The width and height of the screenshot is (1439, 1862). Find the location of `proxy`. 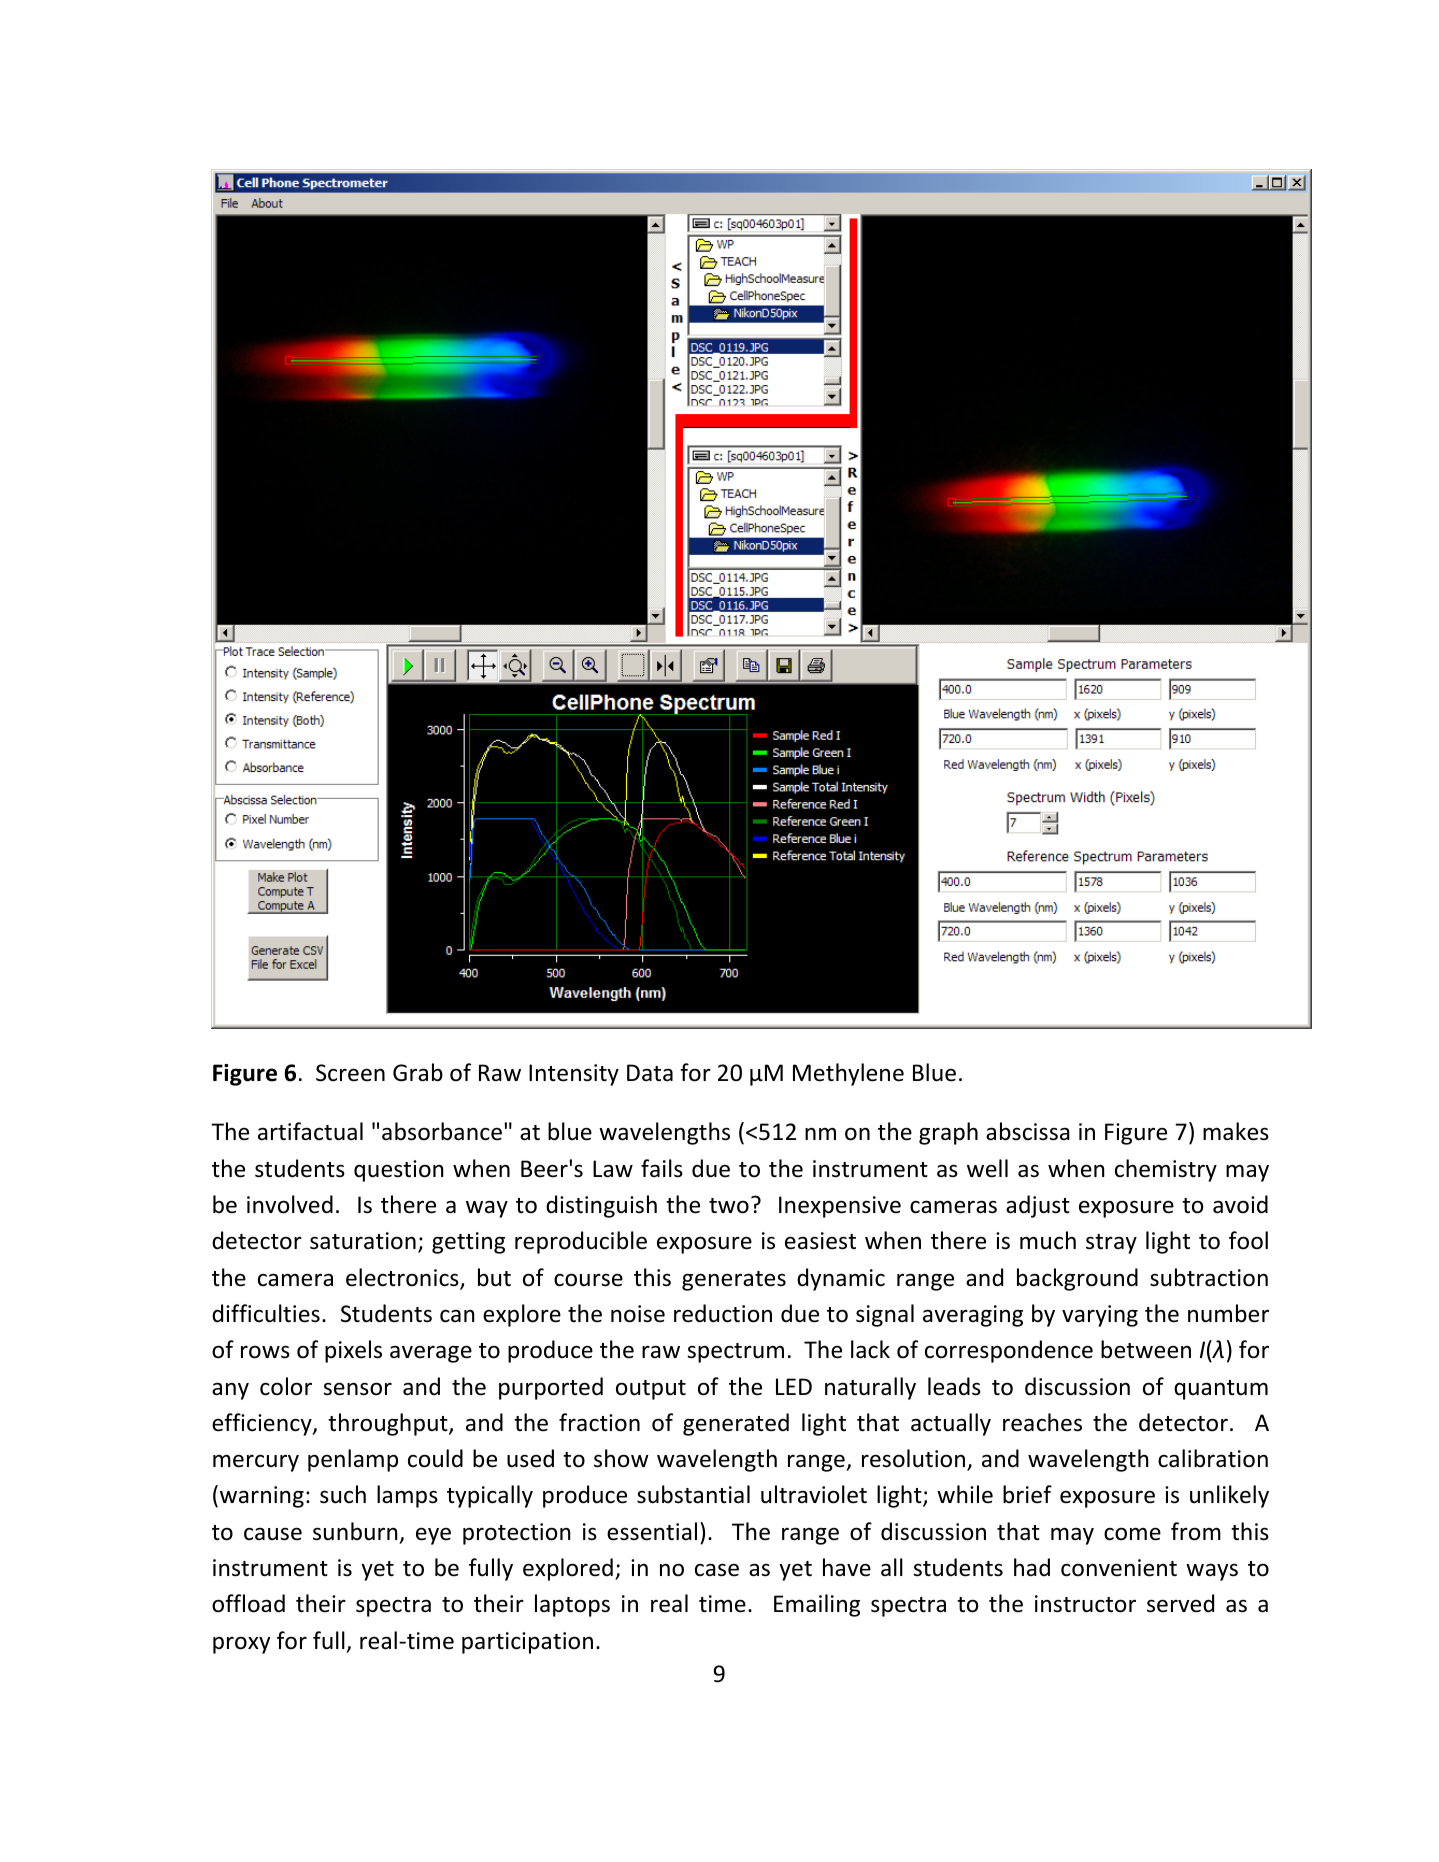

proxy is located at coordinates (241, 1645).
